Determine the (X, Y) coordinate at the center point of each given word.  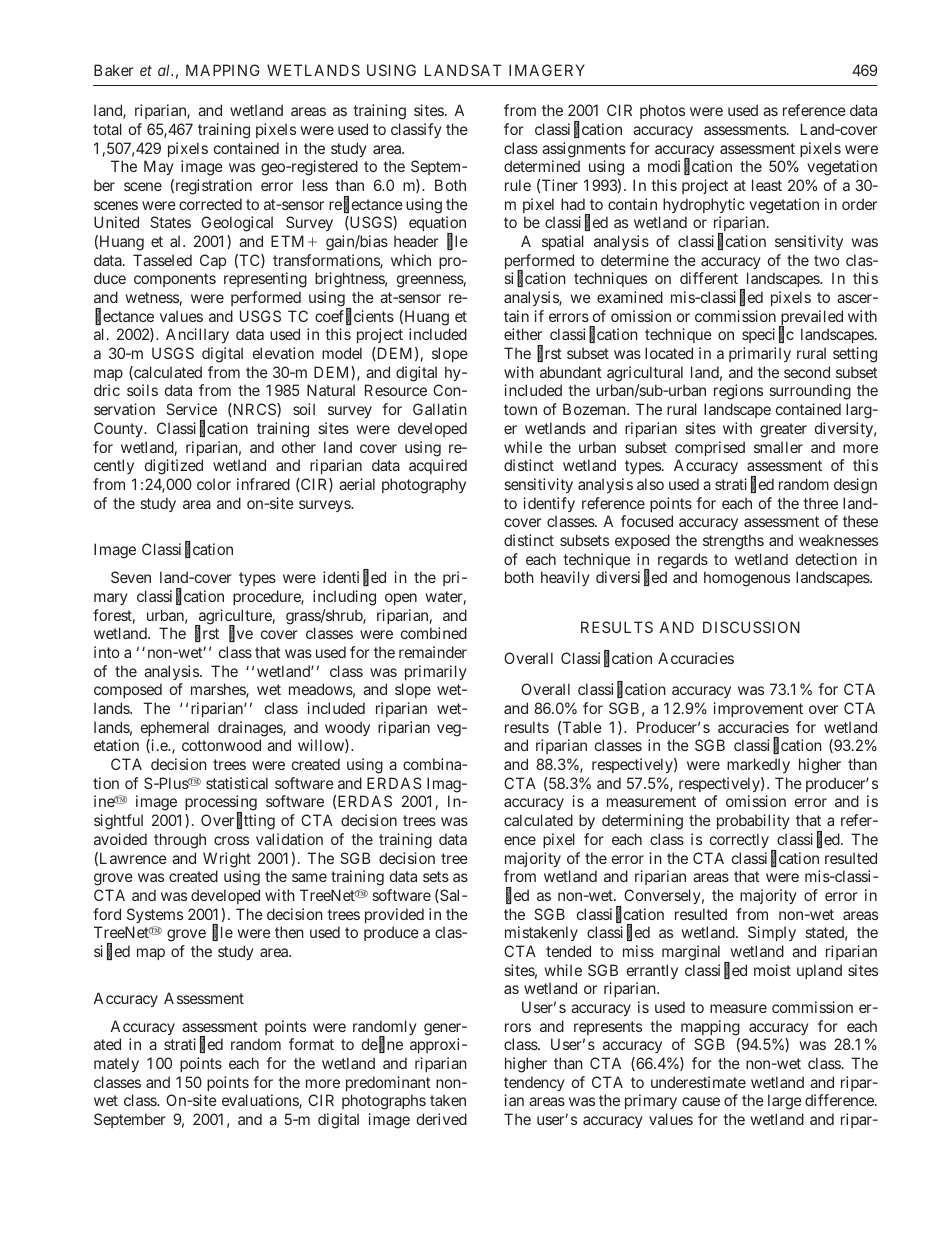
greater (783, 430)
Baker (114, 70)
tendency (534, 1083)
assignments (584, 150)
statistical (237, 783)
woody (347, 728)
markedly (758, 765)
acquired (438, 466)
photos (662, 111)
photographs (384, 1102)
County (119, 429)
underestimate (698, 1082)
